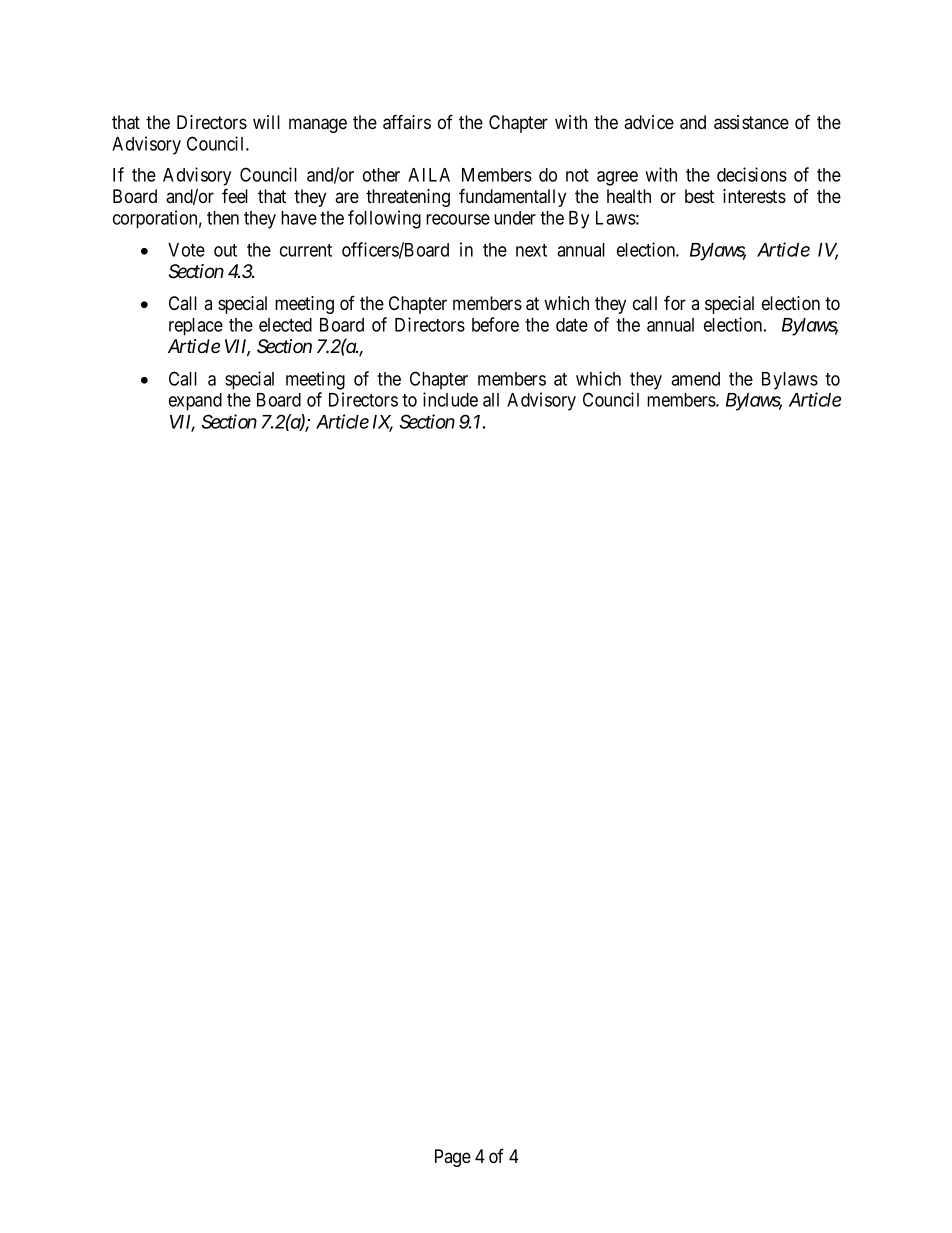  What do you see at coordinates (285, 325) in the screenshot?
I see `elected` at bounding box center [285, 325].
